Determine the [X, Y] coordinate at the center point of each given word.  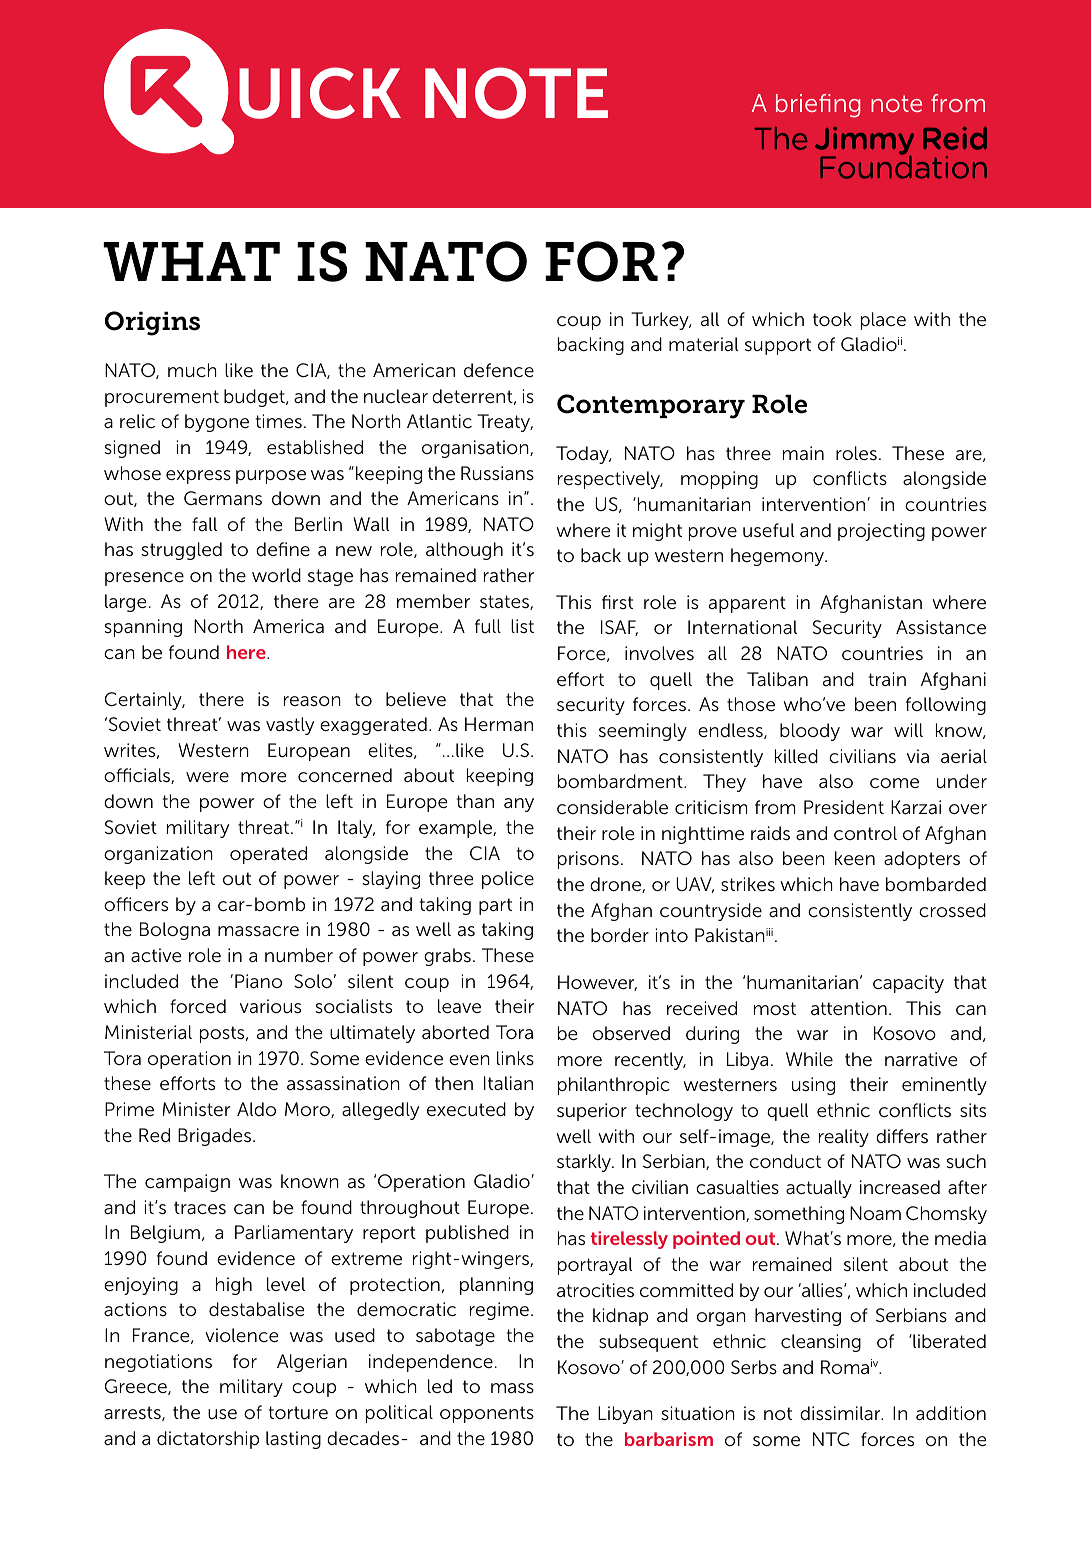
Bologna [175, 931]
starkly [585, 1163]
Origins [152, 323]
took [832, 319]
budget [255, 398]
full [488, 626]
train [887, 679]
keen [855, 858]
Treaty [505, 423]
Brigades [216, 1137]
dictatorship [208, 1440]
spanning [143, 628]
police [508, 880]
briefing [818, 106]
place [883, 321]
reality [844, 1138]
